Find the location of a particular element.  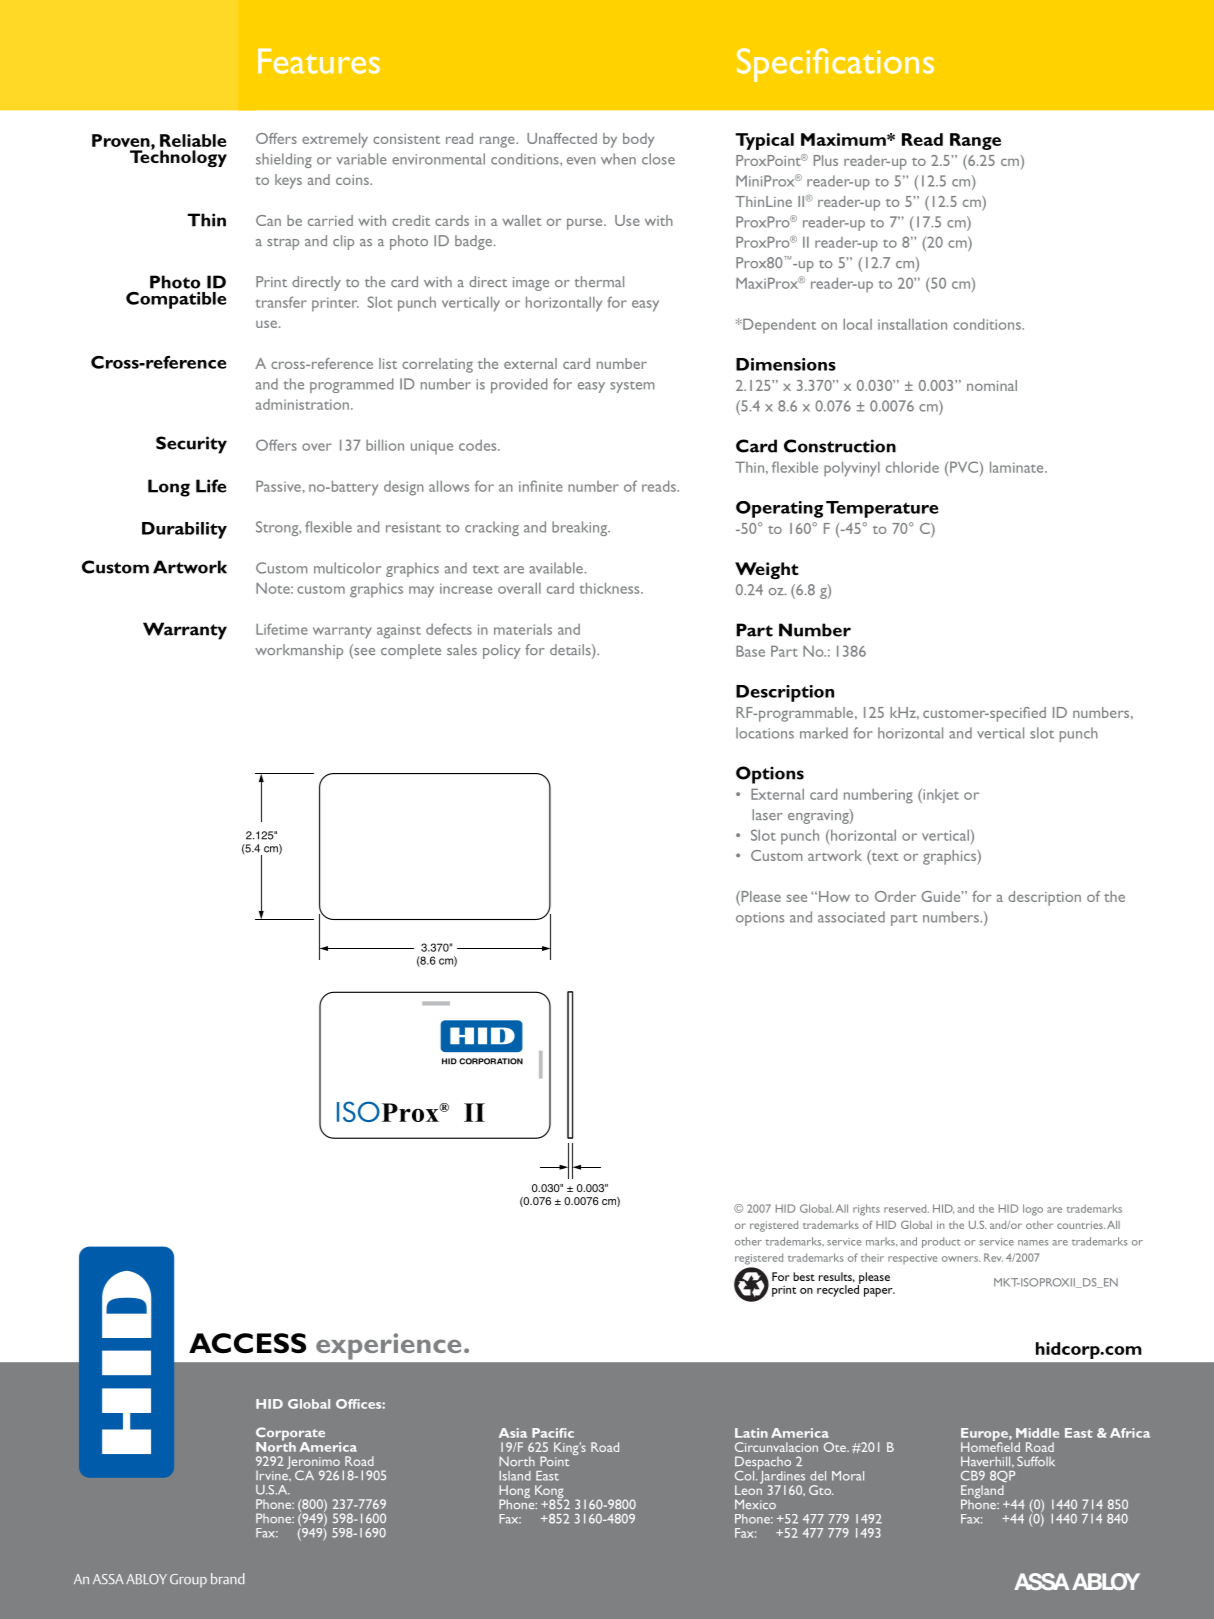

laminate is located at coordinates (1018, 467).
